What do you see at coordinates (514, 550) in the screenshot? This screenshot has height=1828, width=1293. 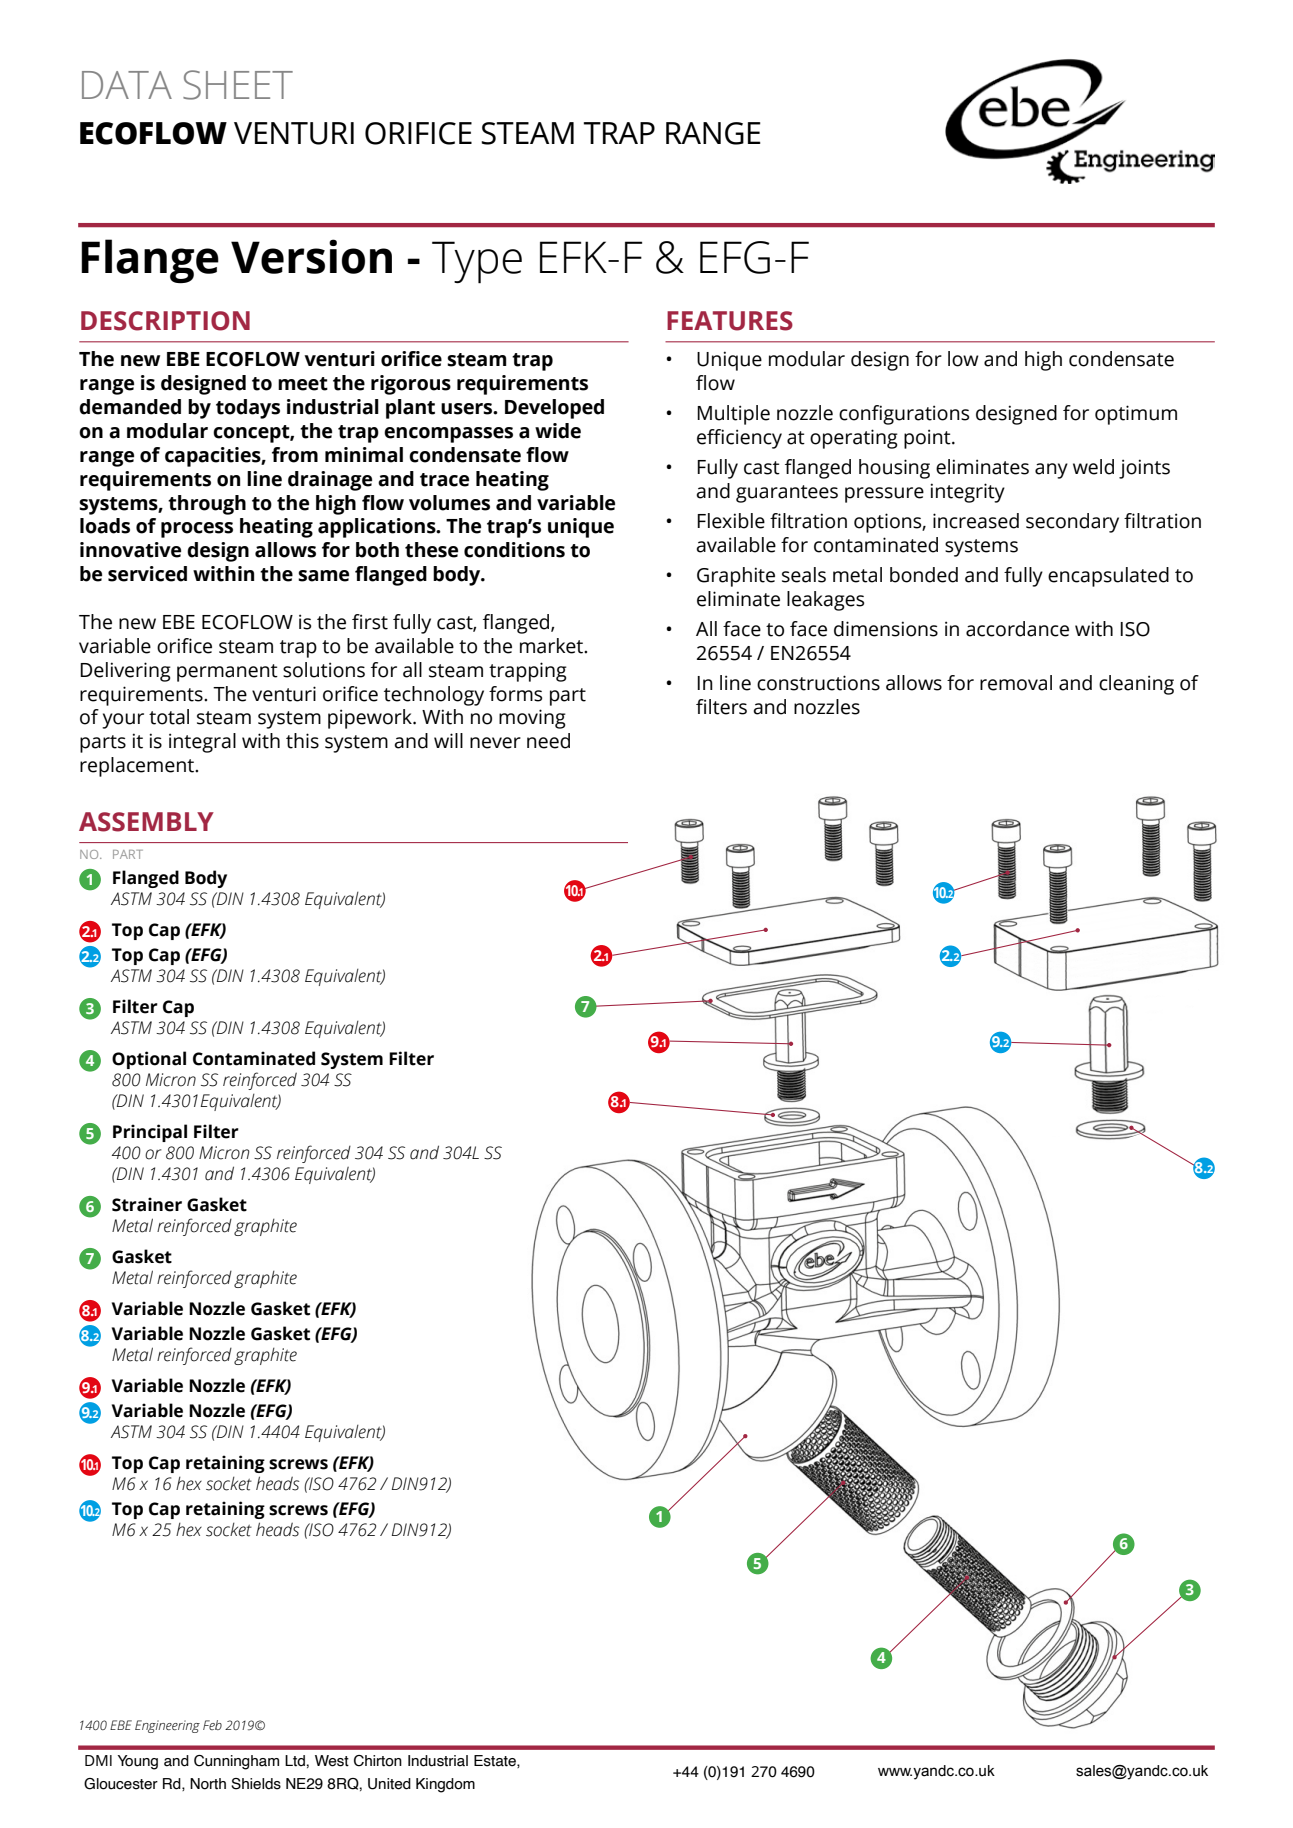 I see `conditions` at bounding box center [514, 550].
